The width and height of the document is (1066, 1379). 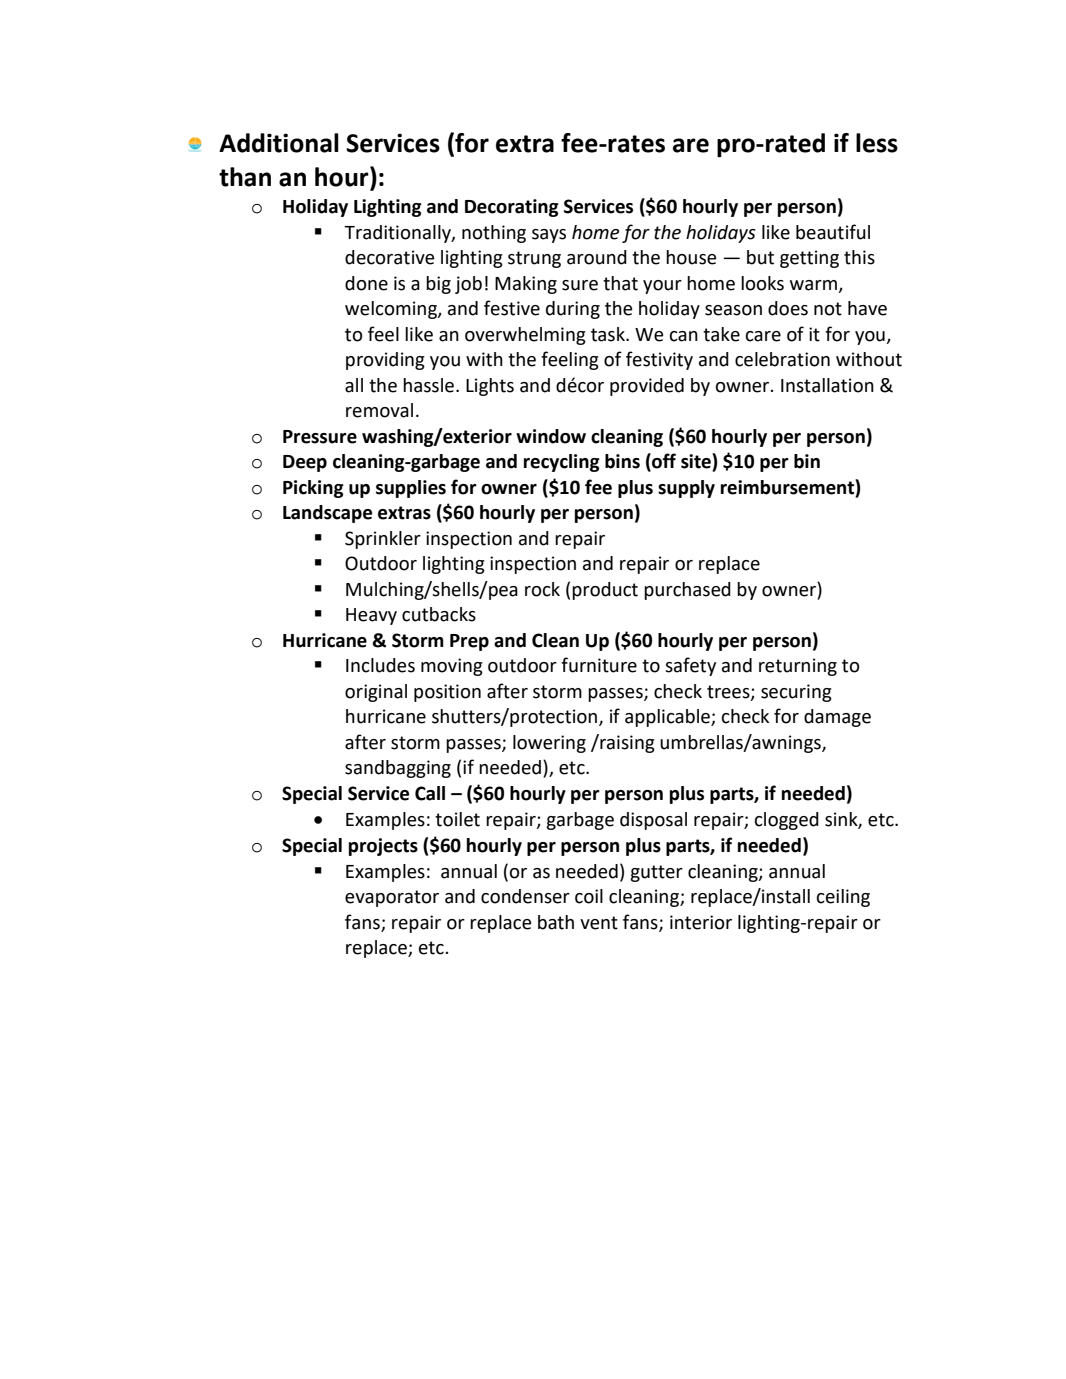 I want to click on Decorating, so click(x=512, y=208).
